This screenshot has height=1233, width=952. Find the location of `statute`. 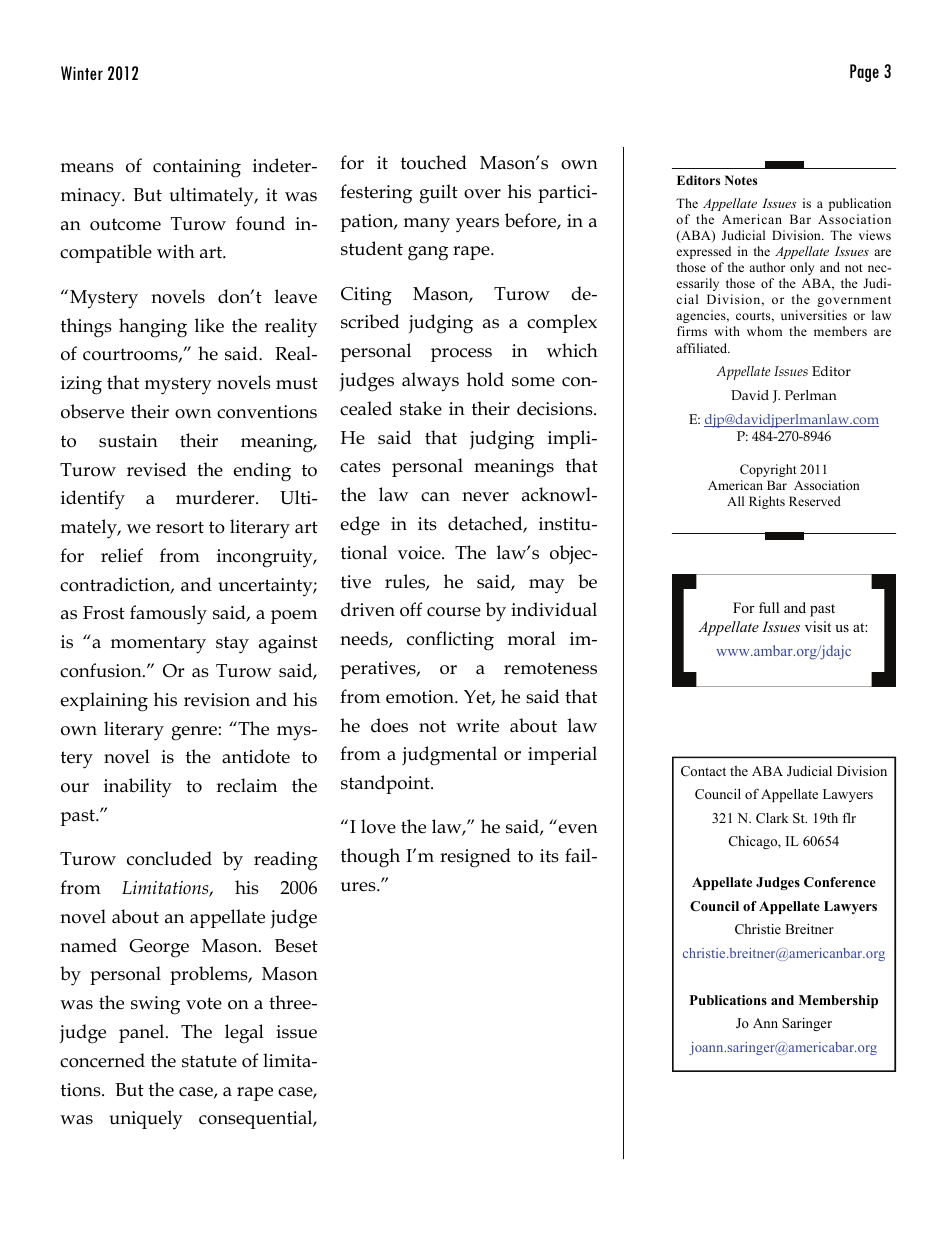

statute is located at coordinates (209, 1061).
